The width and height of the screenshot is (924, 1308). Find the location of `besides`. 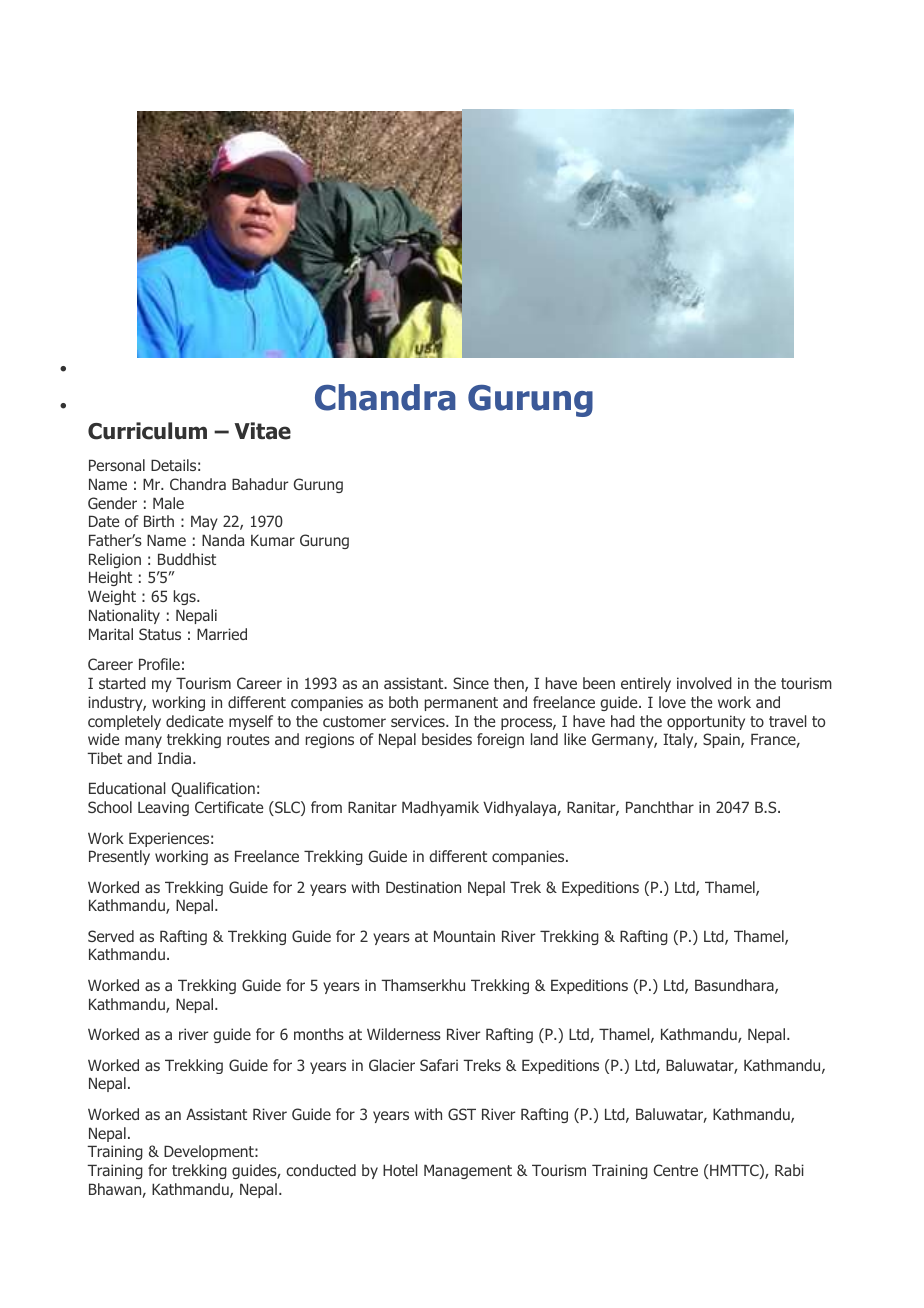

besides is located at coordinates (447, 739).
